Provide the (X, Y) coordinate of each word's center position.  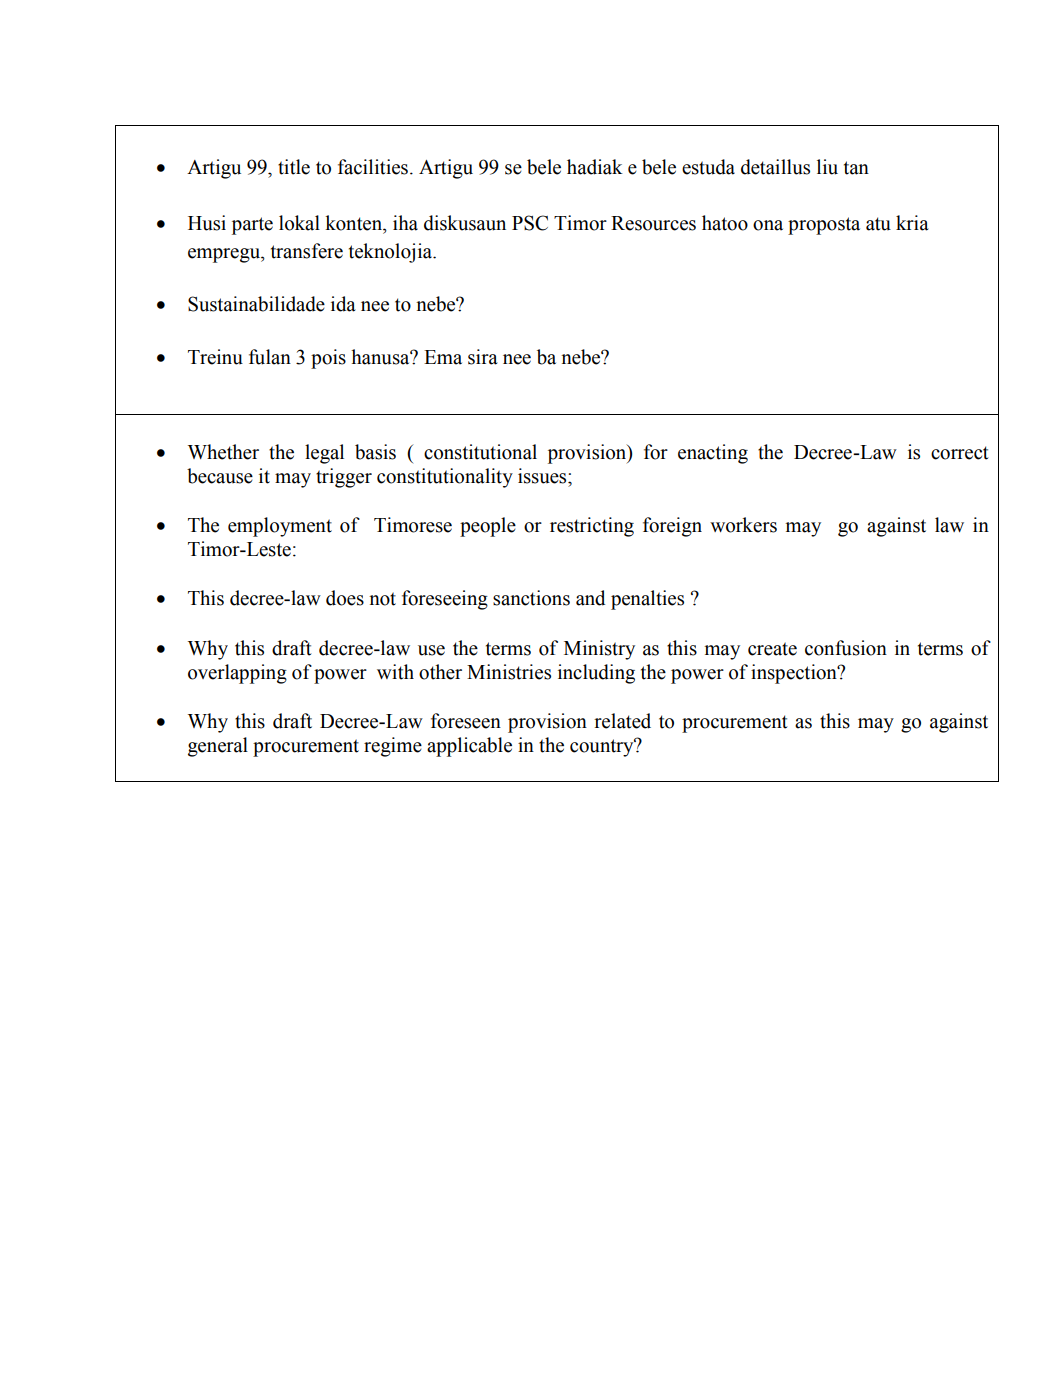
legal (324, 454)
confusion (846, 648)
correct (960, 453)
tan (856, 168)
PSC (530, 223)
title (294, 167)
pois (328, 359)
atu (878, 224)
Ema (443, 357)
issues (543, 476)
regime (393, 747)
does (345, 598)
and (590, 598)
